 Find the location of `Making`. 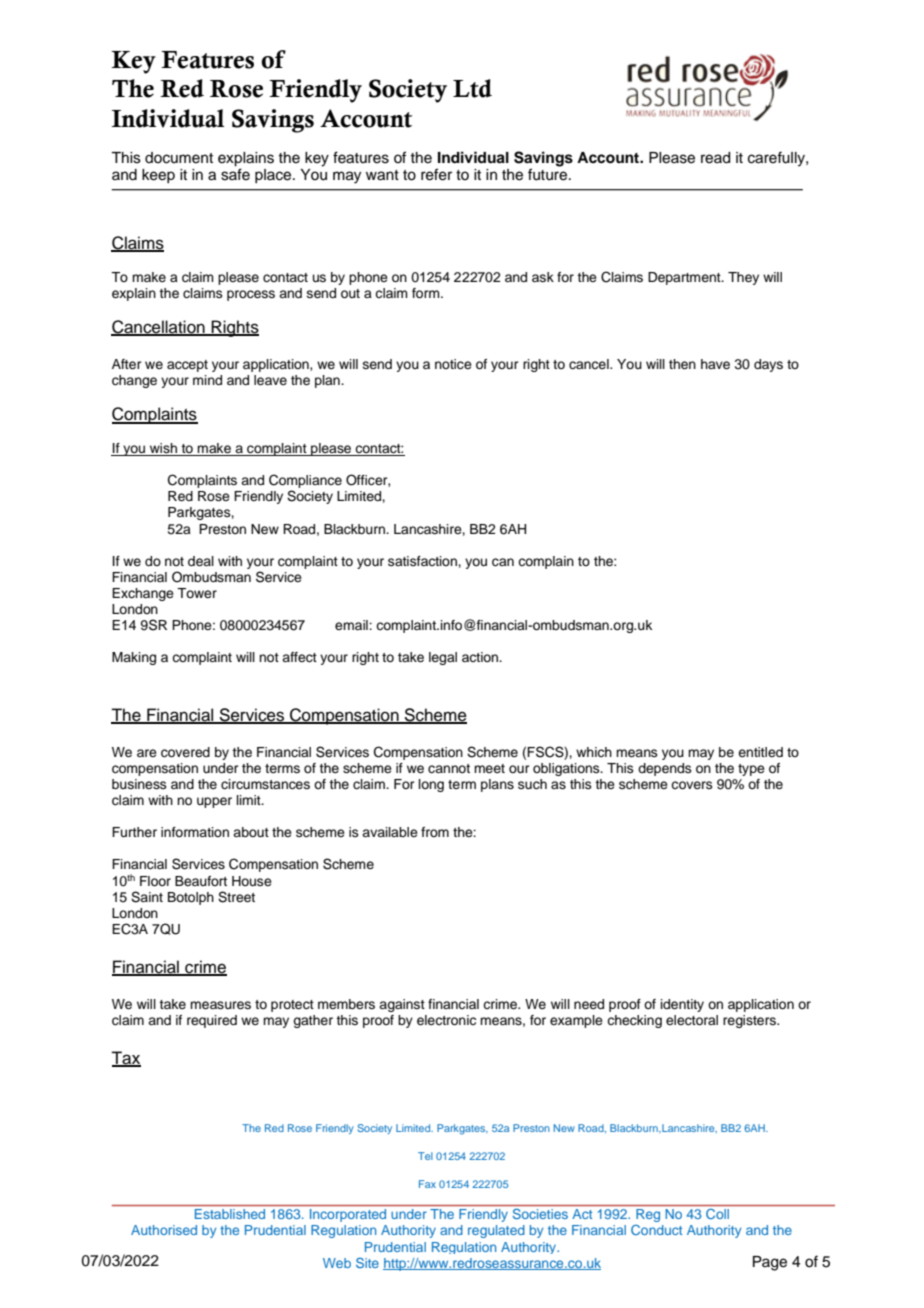

Making is located at coordinates (134, 658).
